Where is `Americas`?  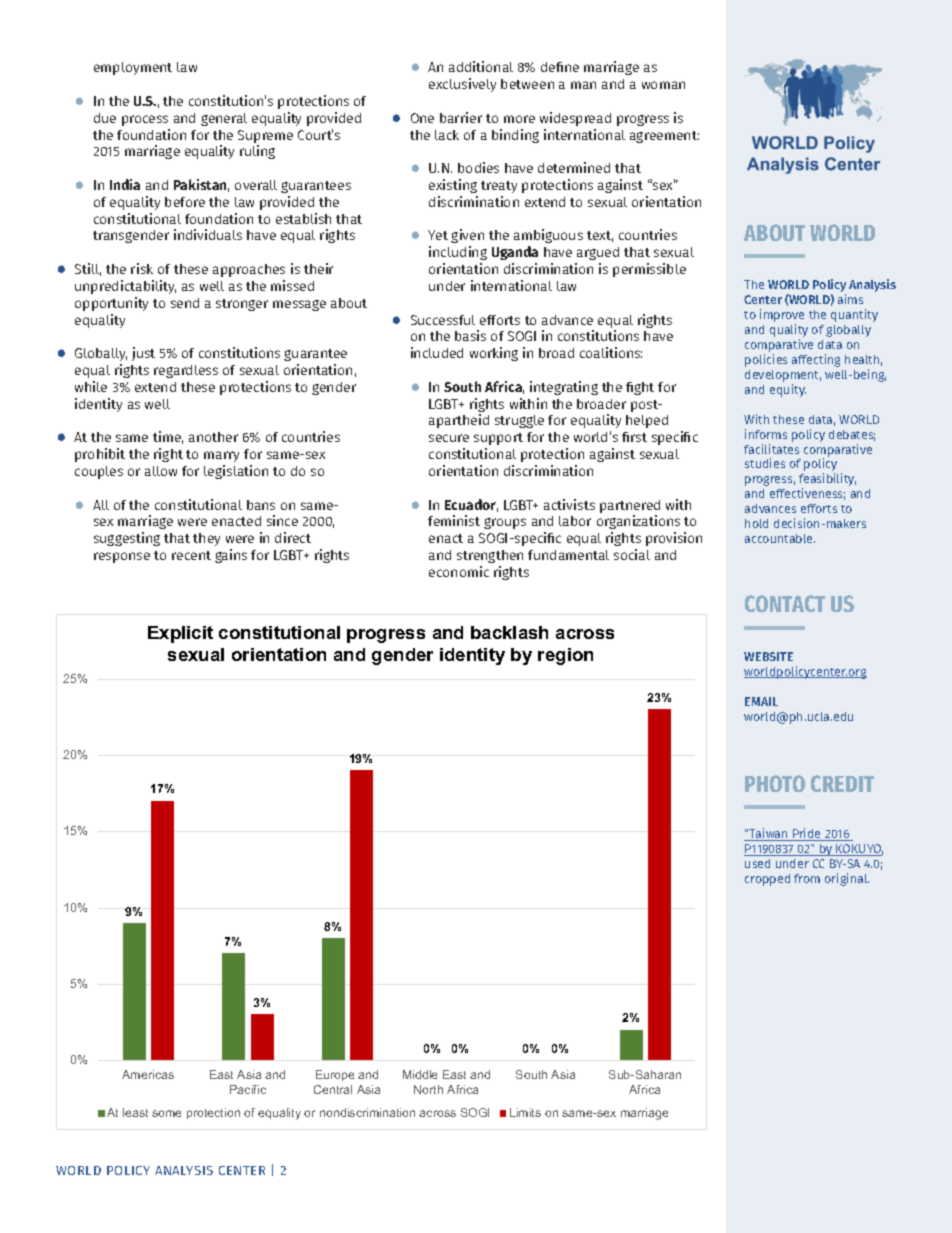 Americas is located at coordinates (148, 1074).
